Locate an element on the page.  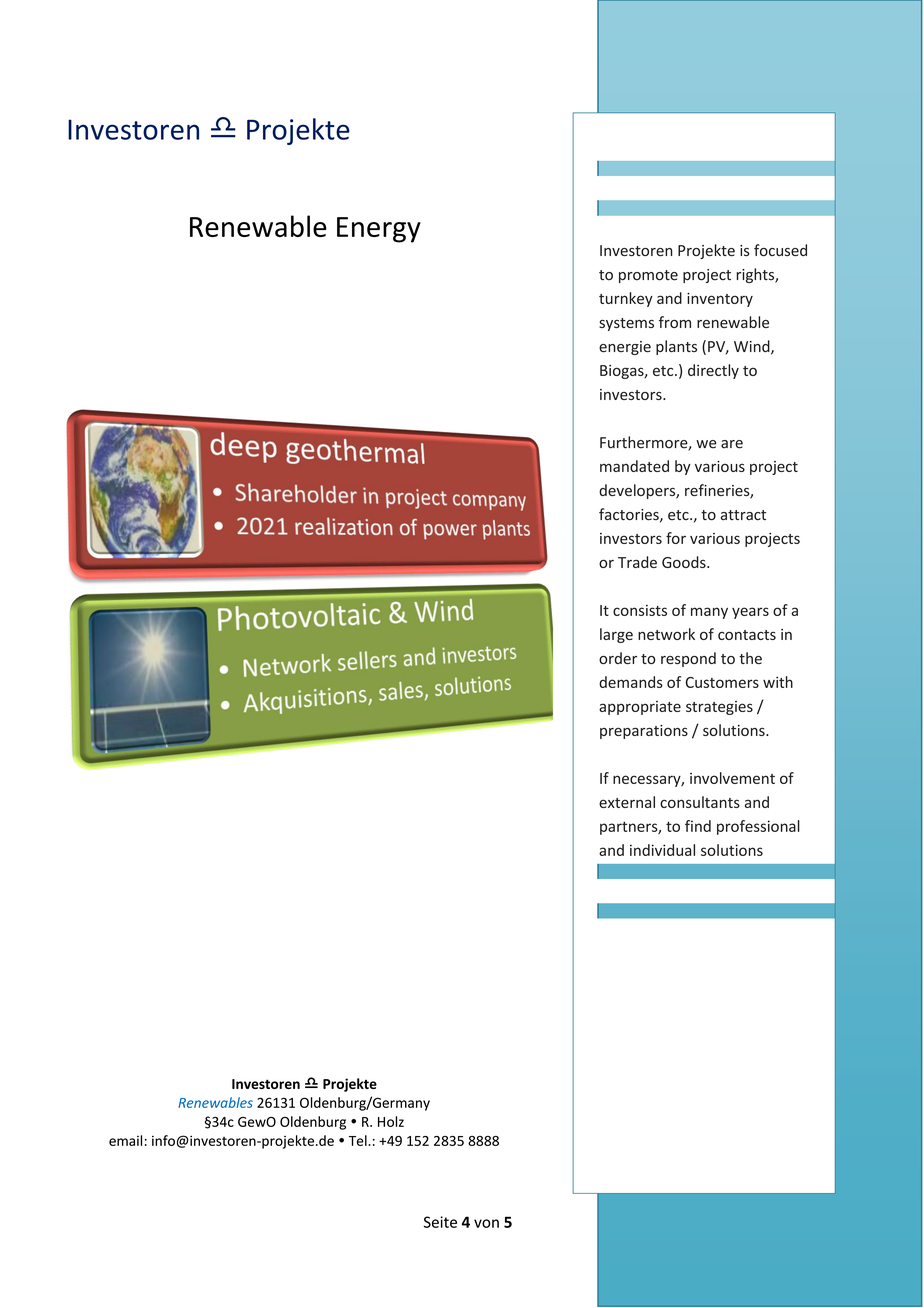
email is located at coordinates (125, 1140).
